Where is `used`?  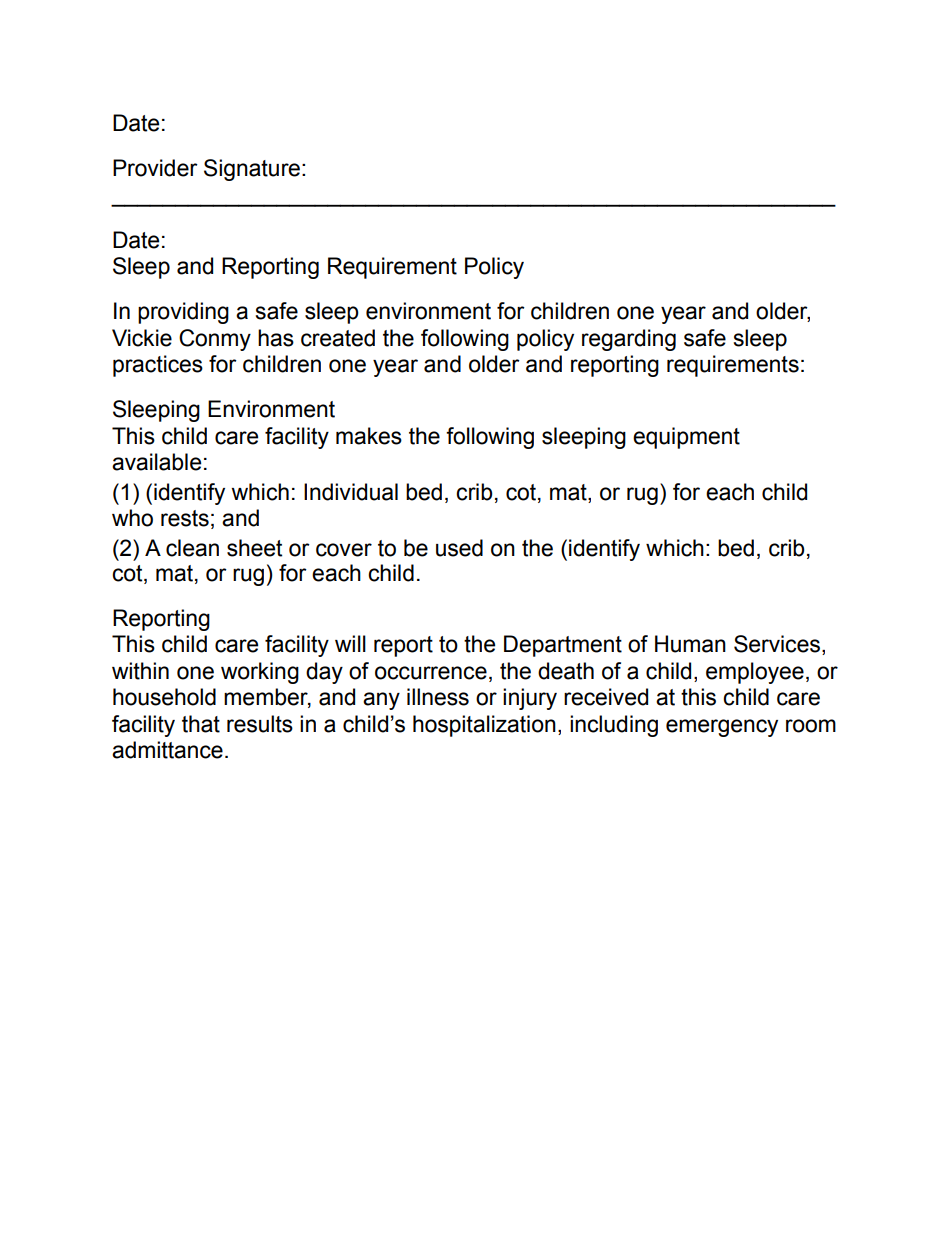
used is located at coordinates (459, 548).
